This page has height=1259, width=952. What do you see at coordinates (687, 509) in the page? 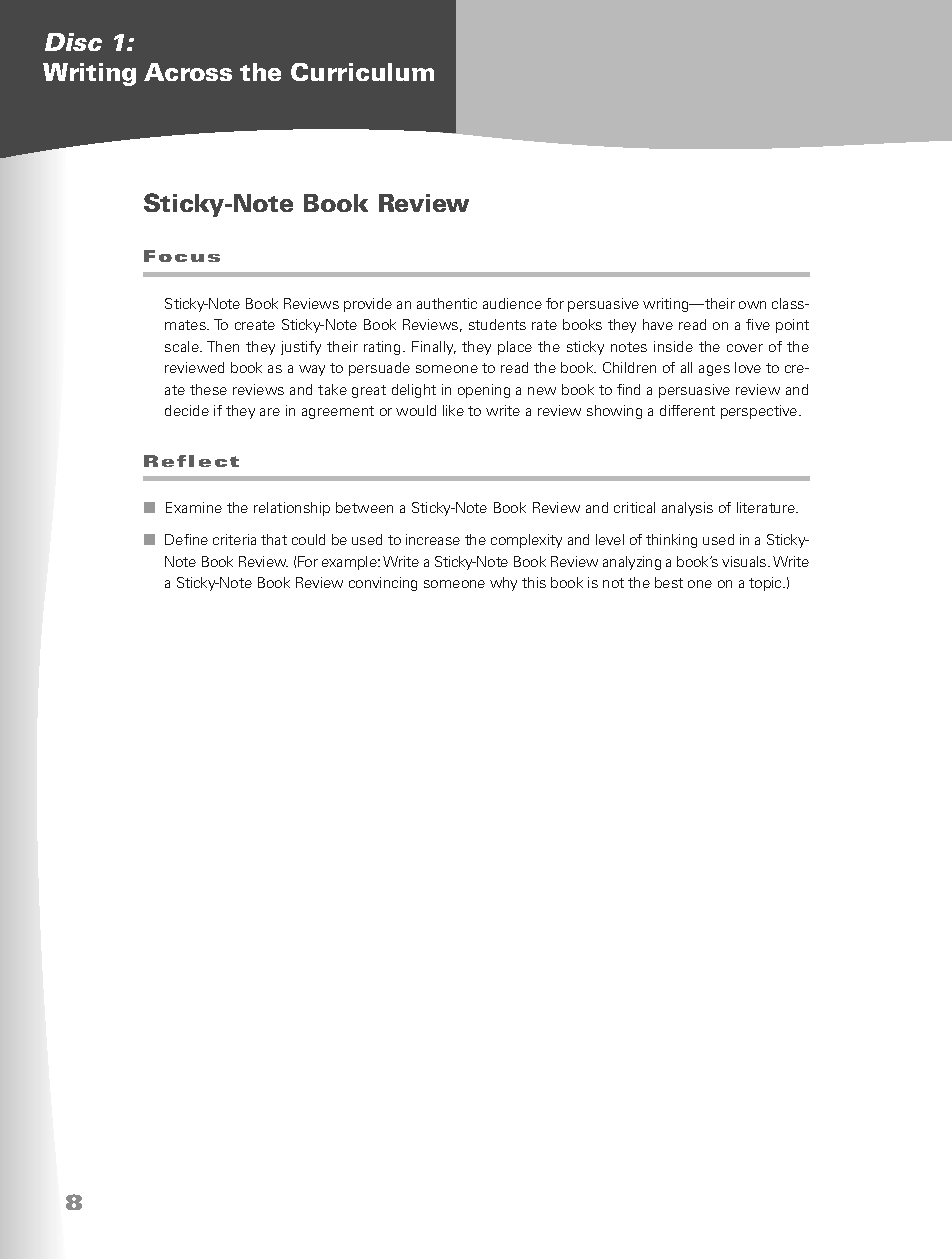
I see `analysis` at bounding box center [687, 509].
